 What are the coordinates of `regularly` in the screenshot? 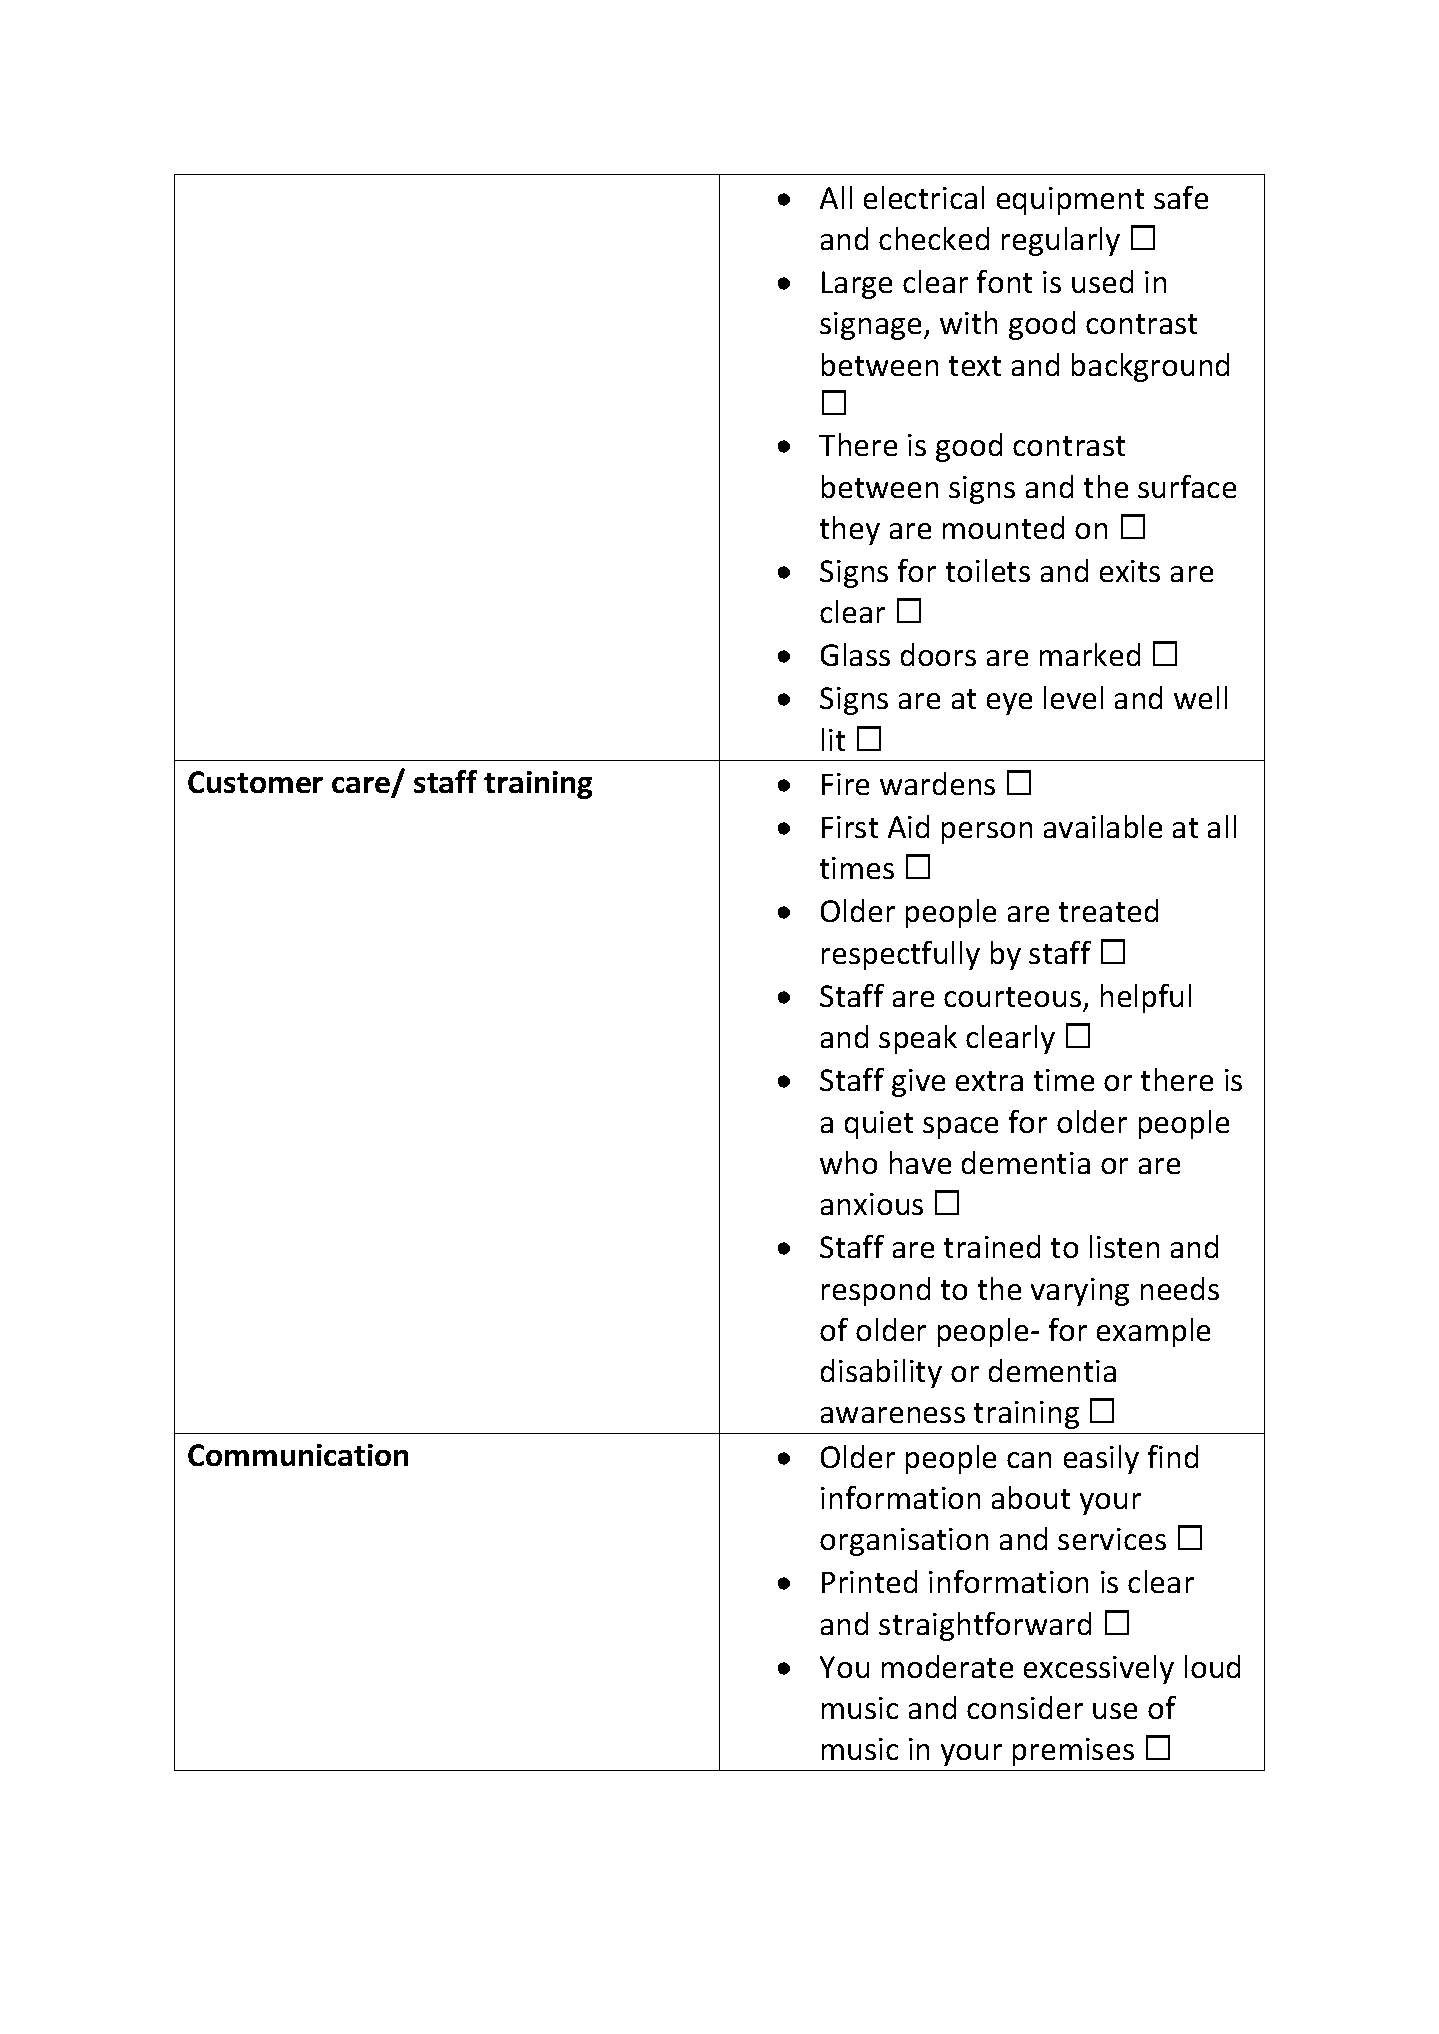 It's located at (1061, 241).
